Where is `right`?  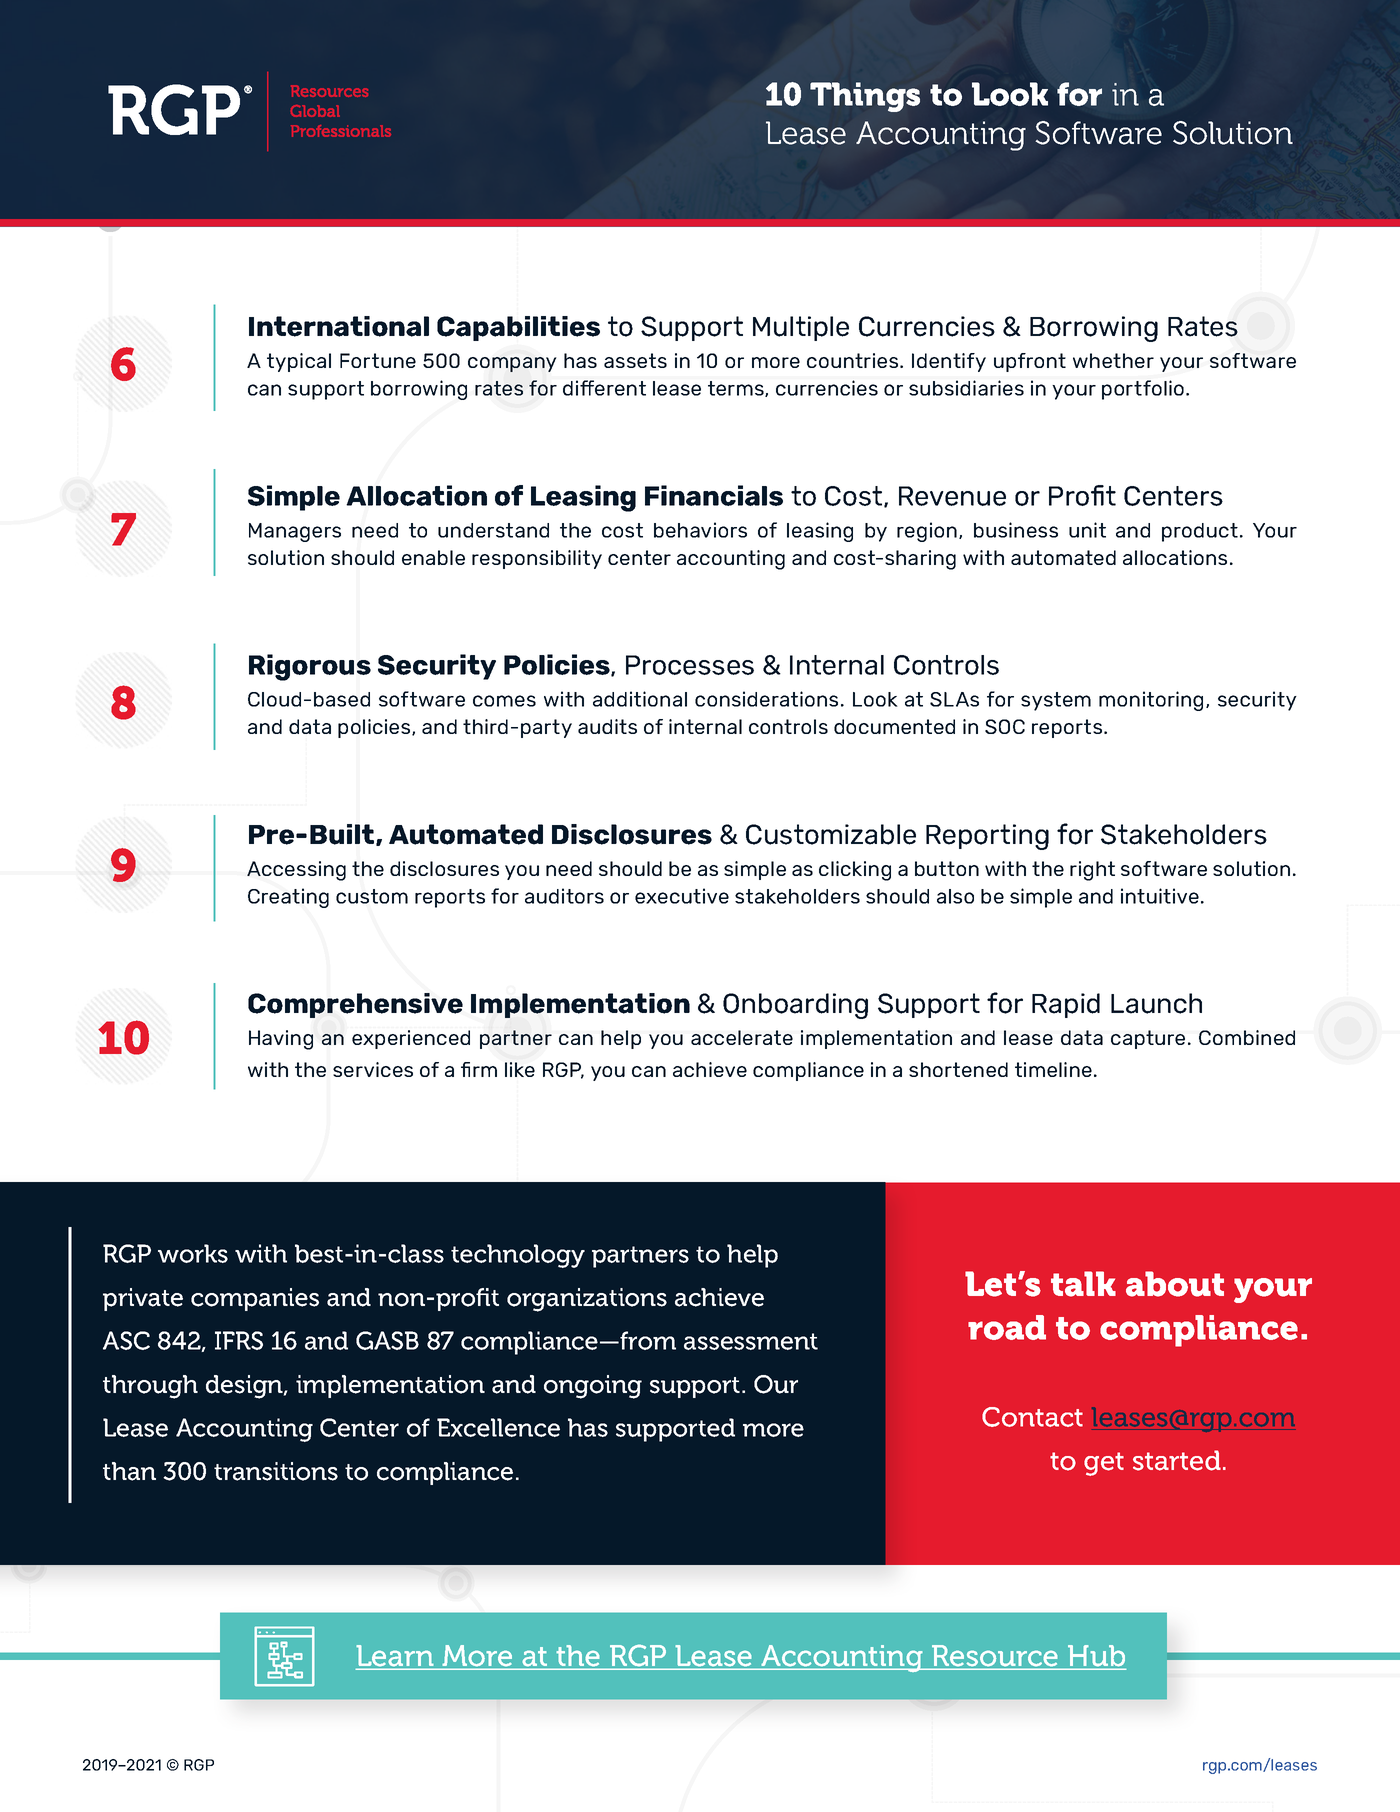
right is located at coordinates (1092, 871).
